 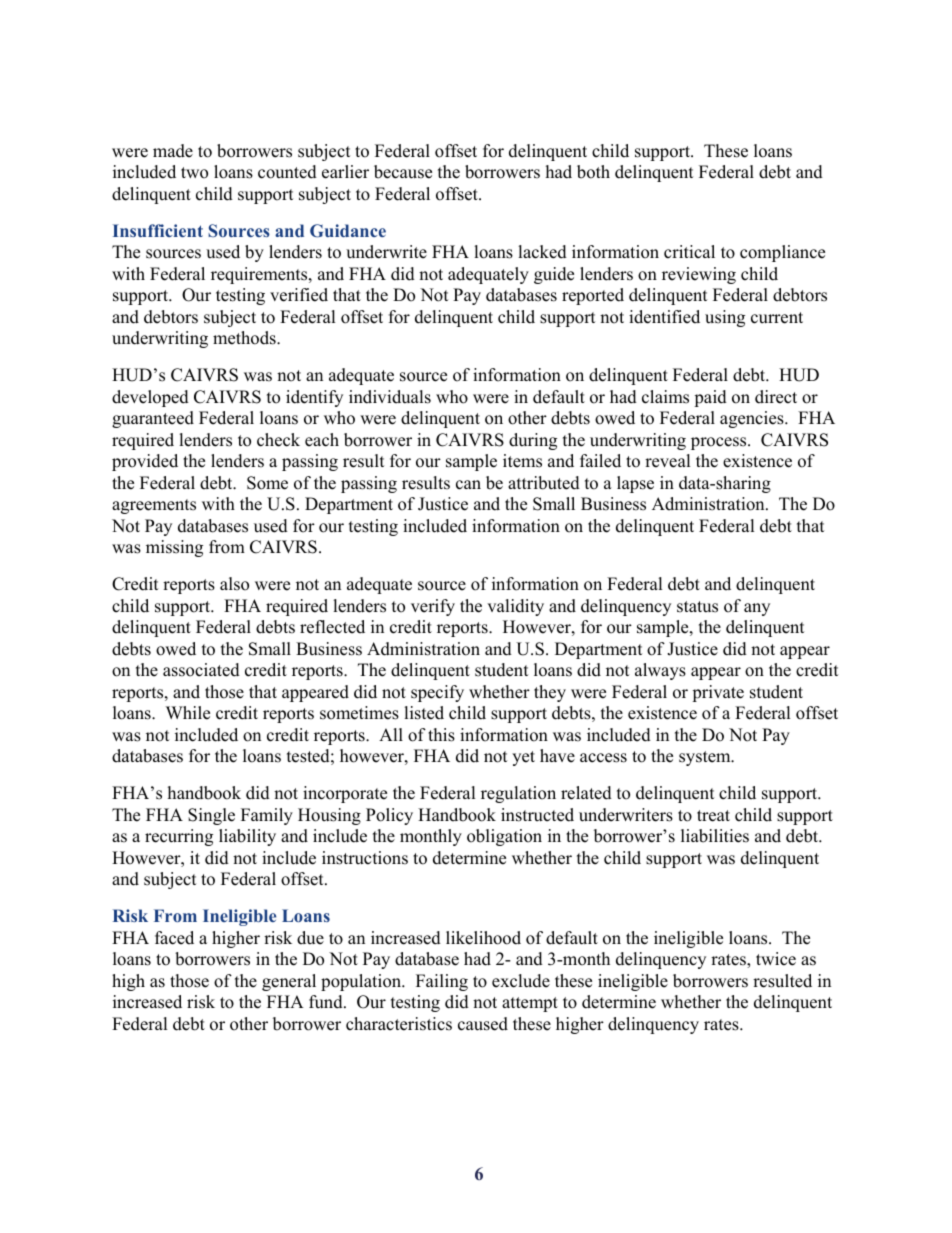 I want to click on twice, so click(x=776, y=959).
